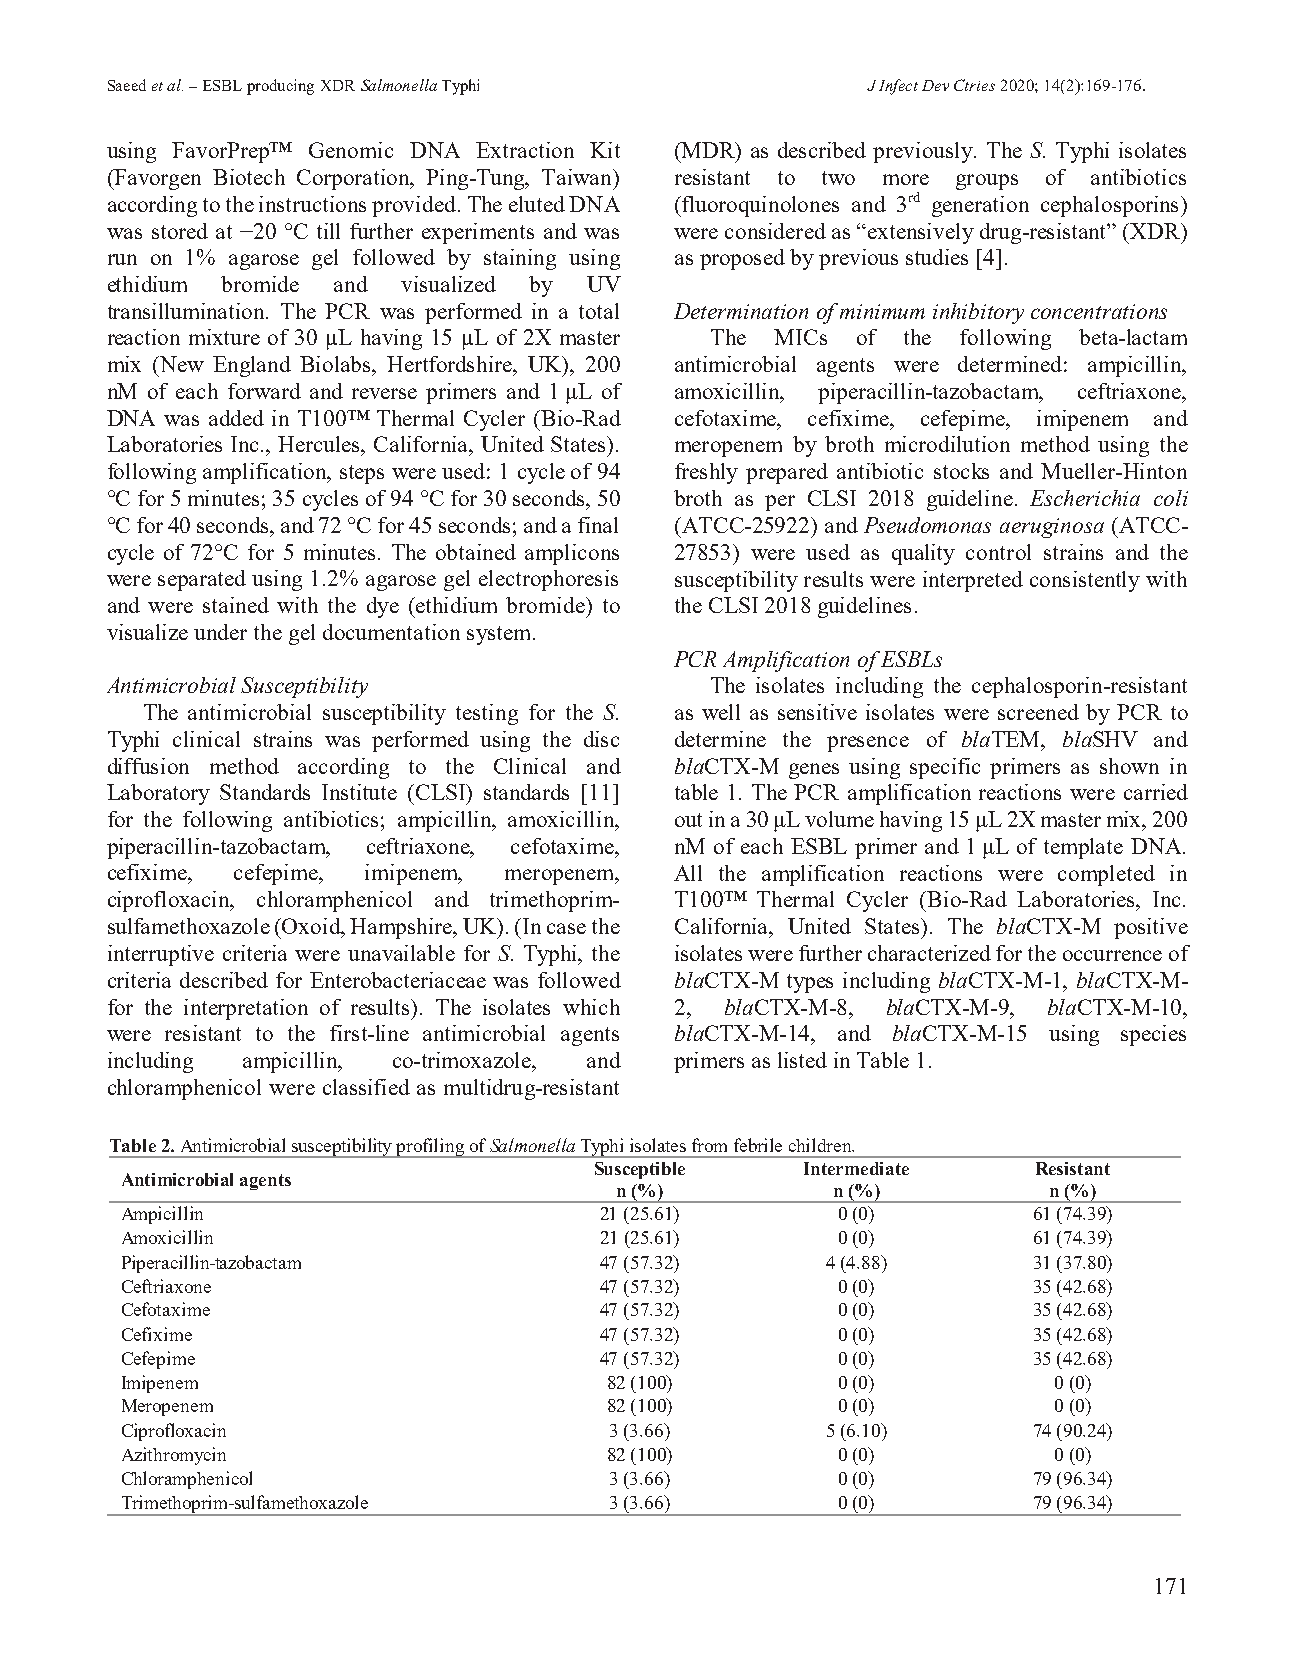  I want to click on aeruginosa, so click(1052, 528).
